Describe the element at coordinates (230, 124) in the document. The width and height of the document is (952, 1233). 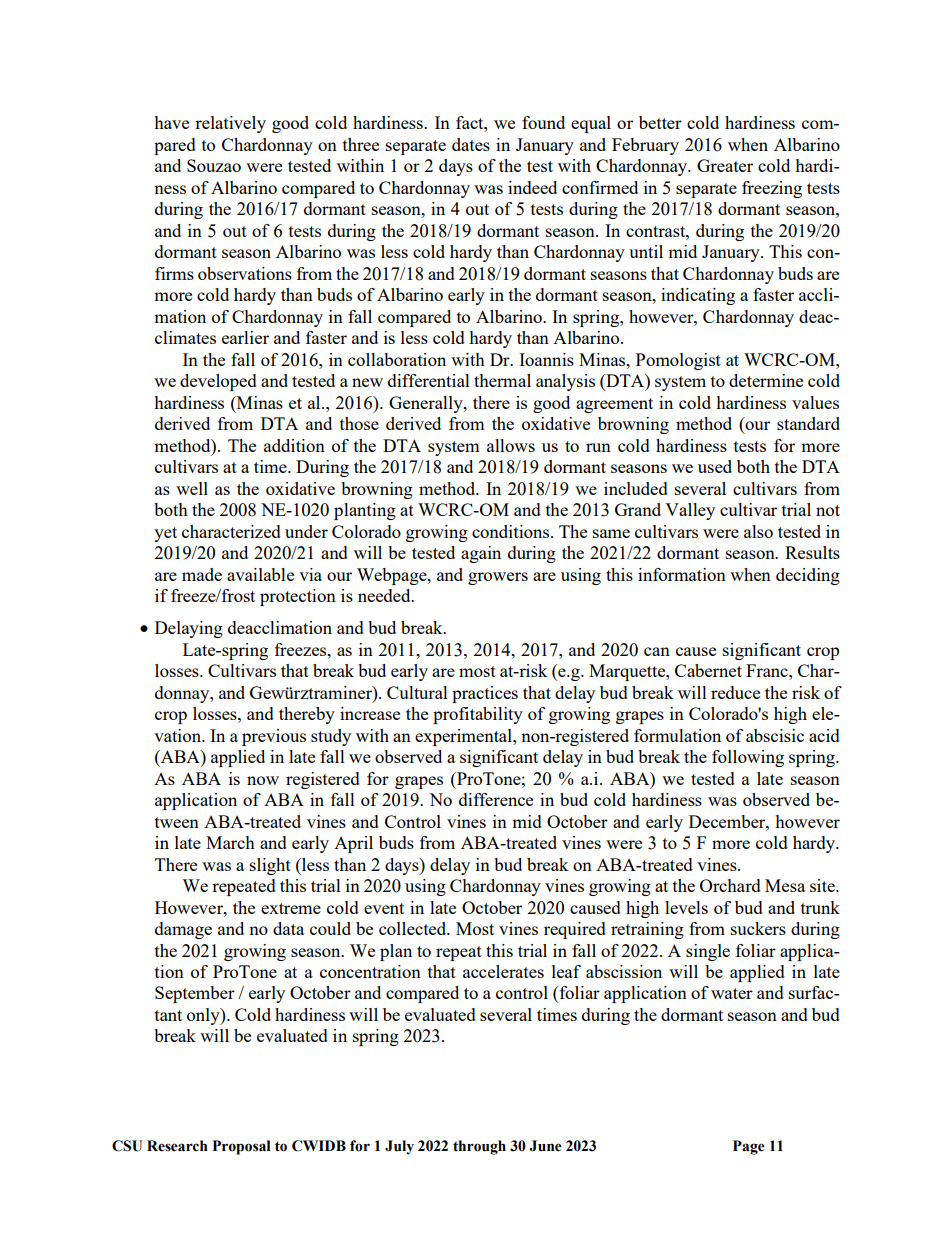
I see `relatively` at that location.
